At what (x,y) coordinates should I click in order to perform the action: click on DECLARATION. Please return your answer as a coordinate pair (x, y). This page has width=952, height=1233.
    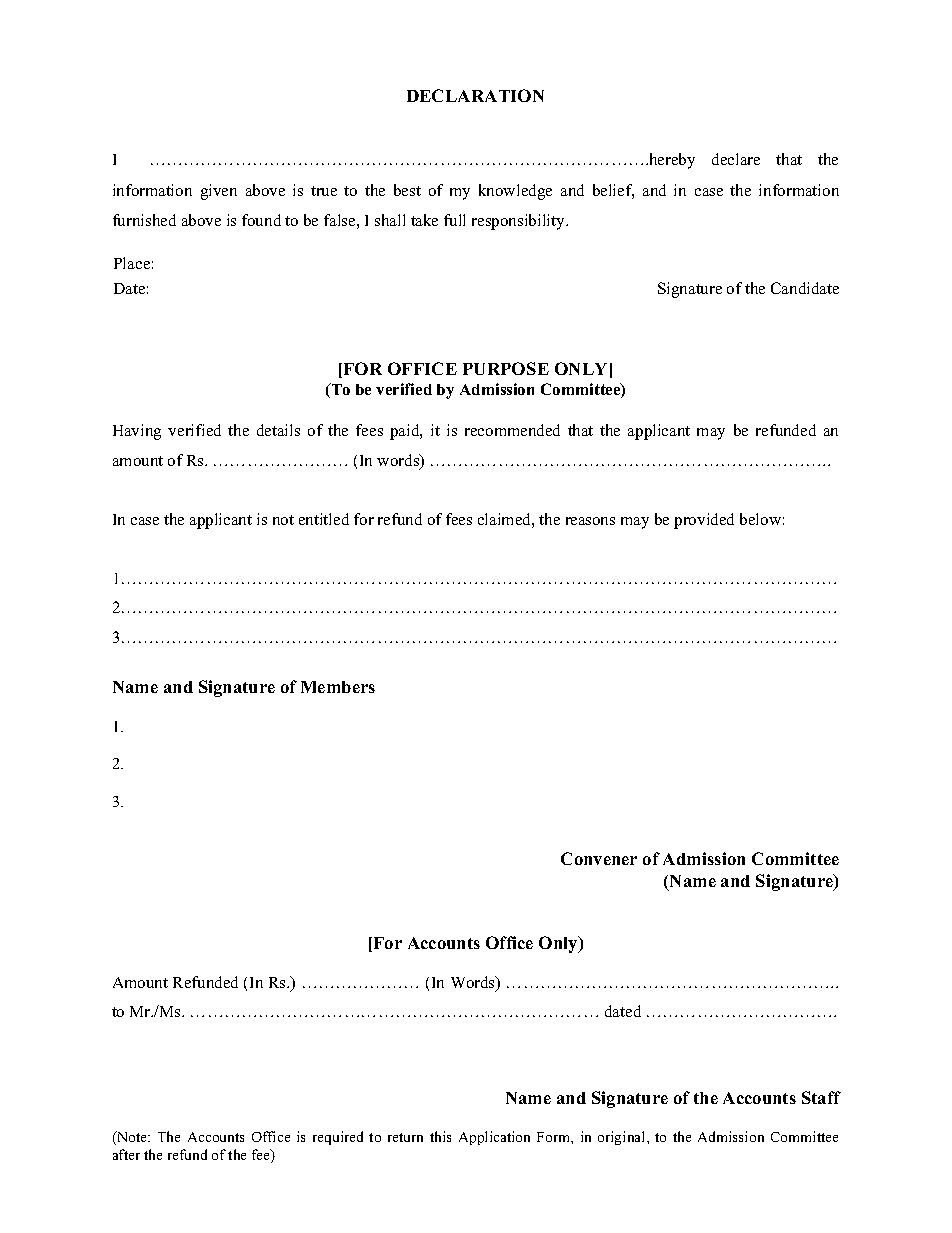
    Looking at the image, I should click on (475, 95).
